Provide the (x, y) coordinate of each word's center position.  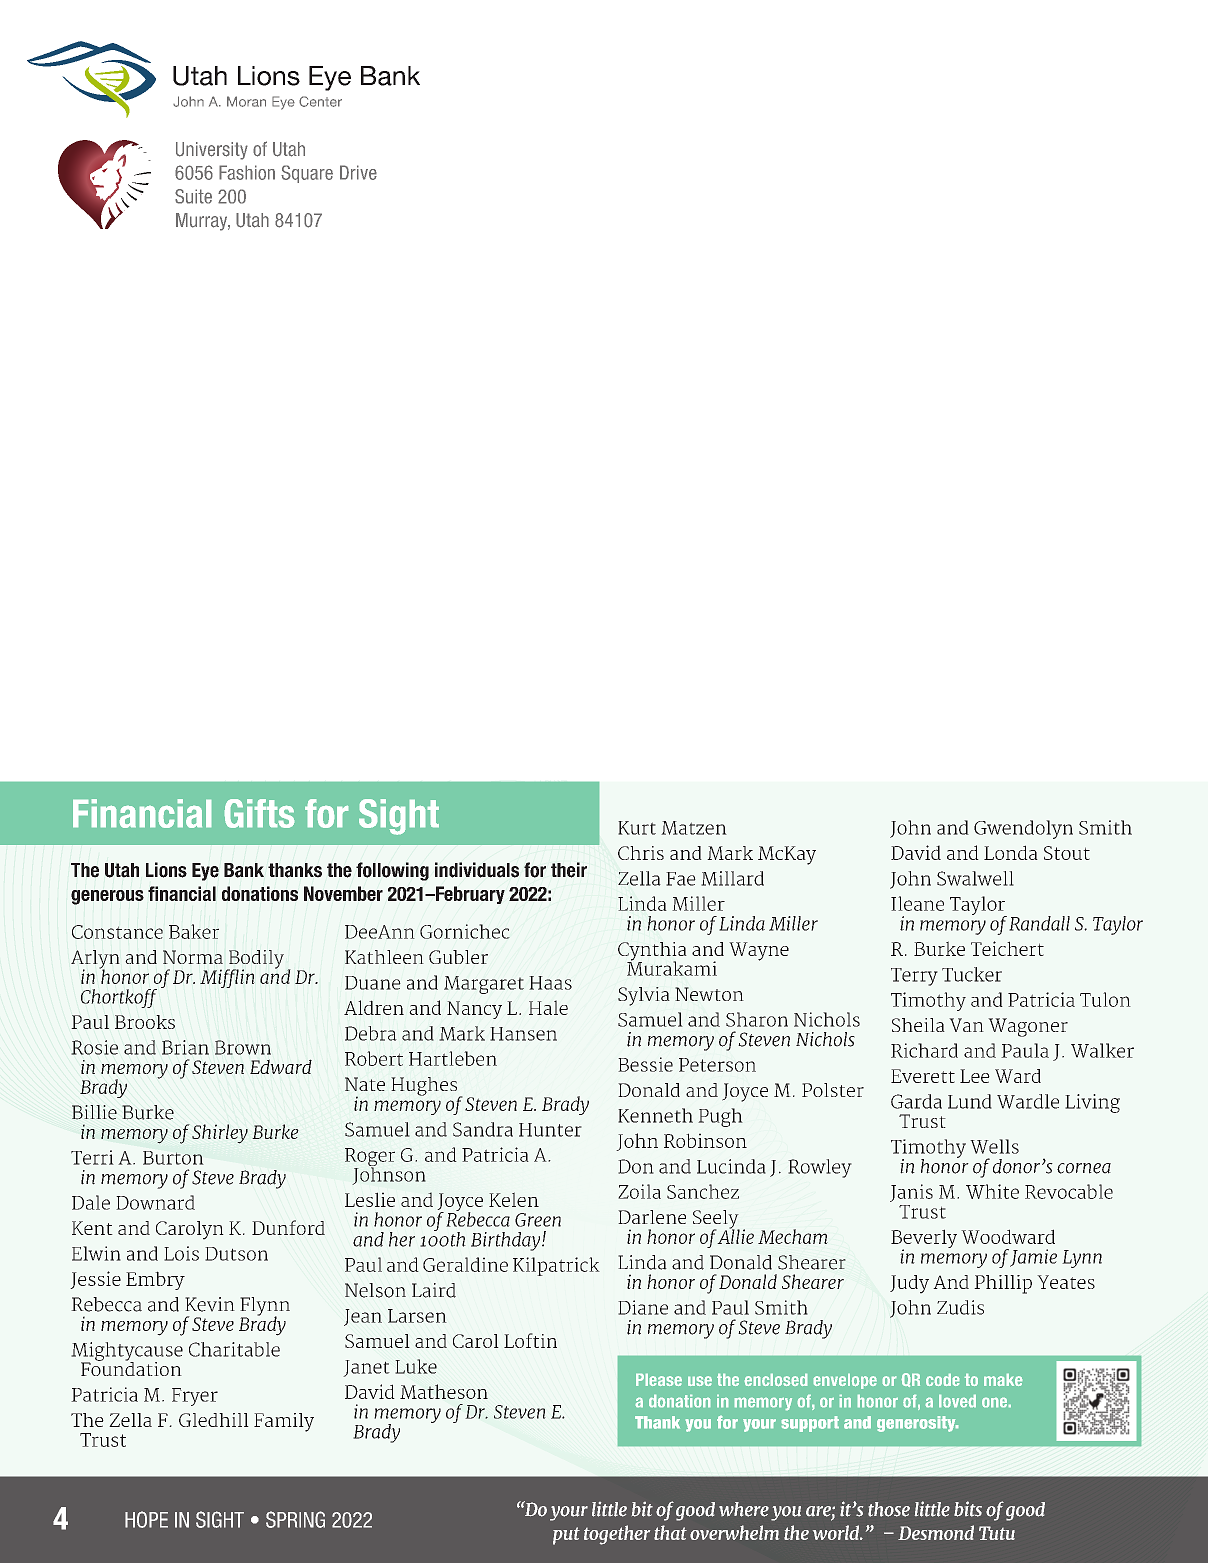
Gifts (259, 813)
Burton (173, 1158)
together (617, 1535)
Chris (641, 853)
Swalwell (975, 878)
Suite (193, 196)
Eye (205, 872)
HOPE (146, 1519)
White (992, 1191)
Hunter (550, 1130)
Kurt (637, 828)
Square (307, 174)
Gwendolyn (1023, 829)
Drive (358, 172)
